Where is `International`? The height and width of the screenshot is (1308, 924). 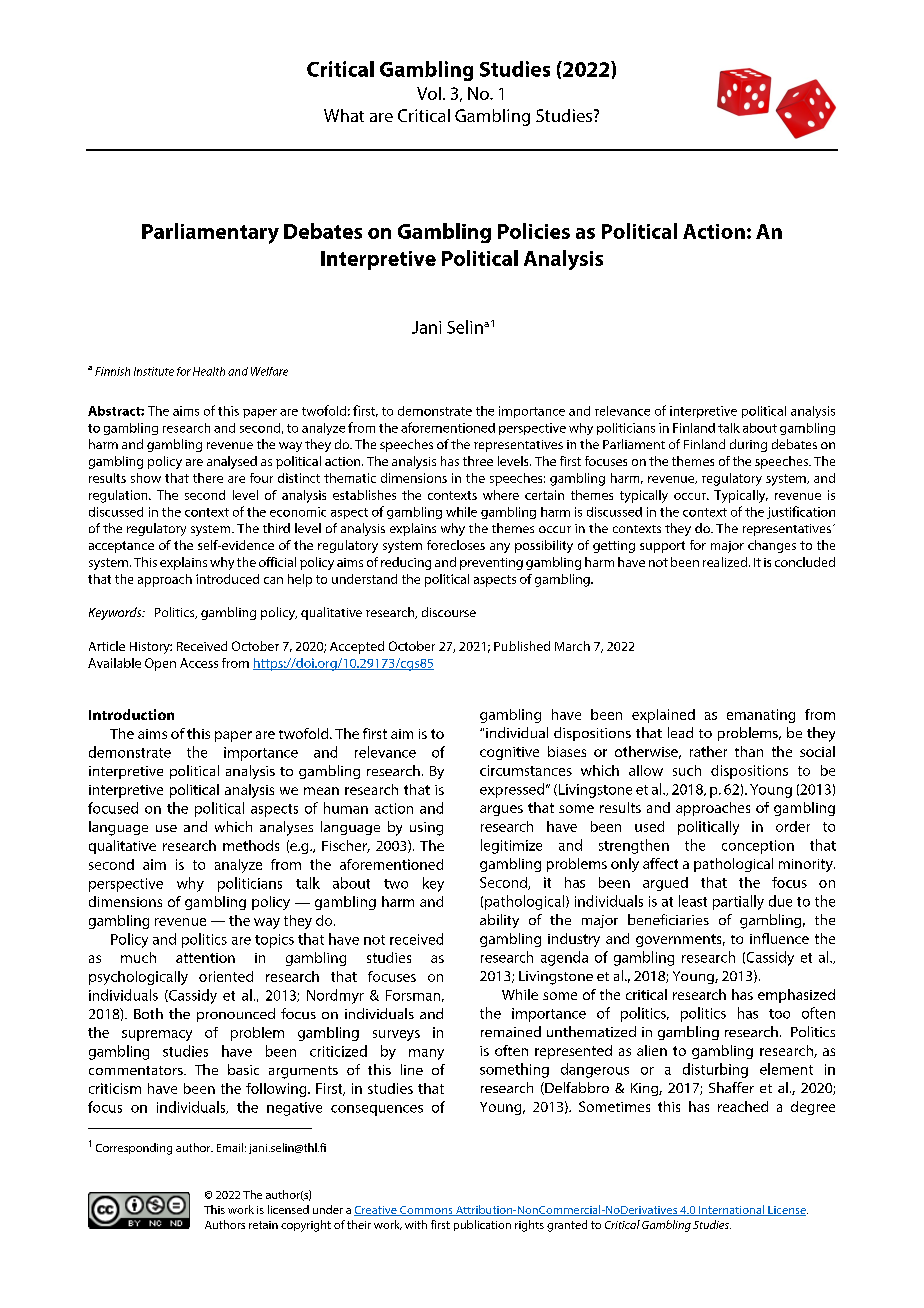 International is located at coordinates (731, 1210).
